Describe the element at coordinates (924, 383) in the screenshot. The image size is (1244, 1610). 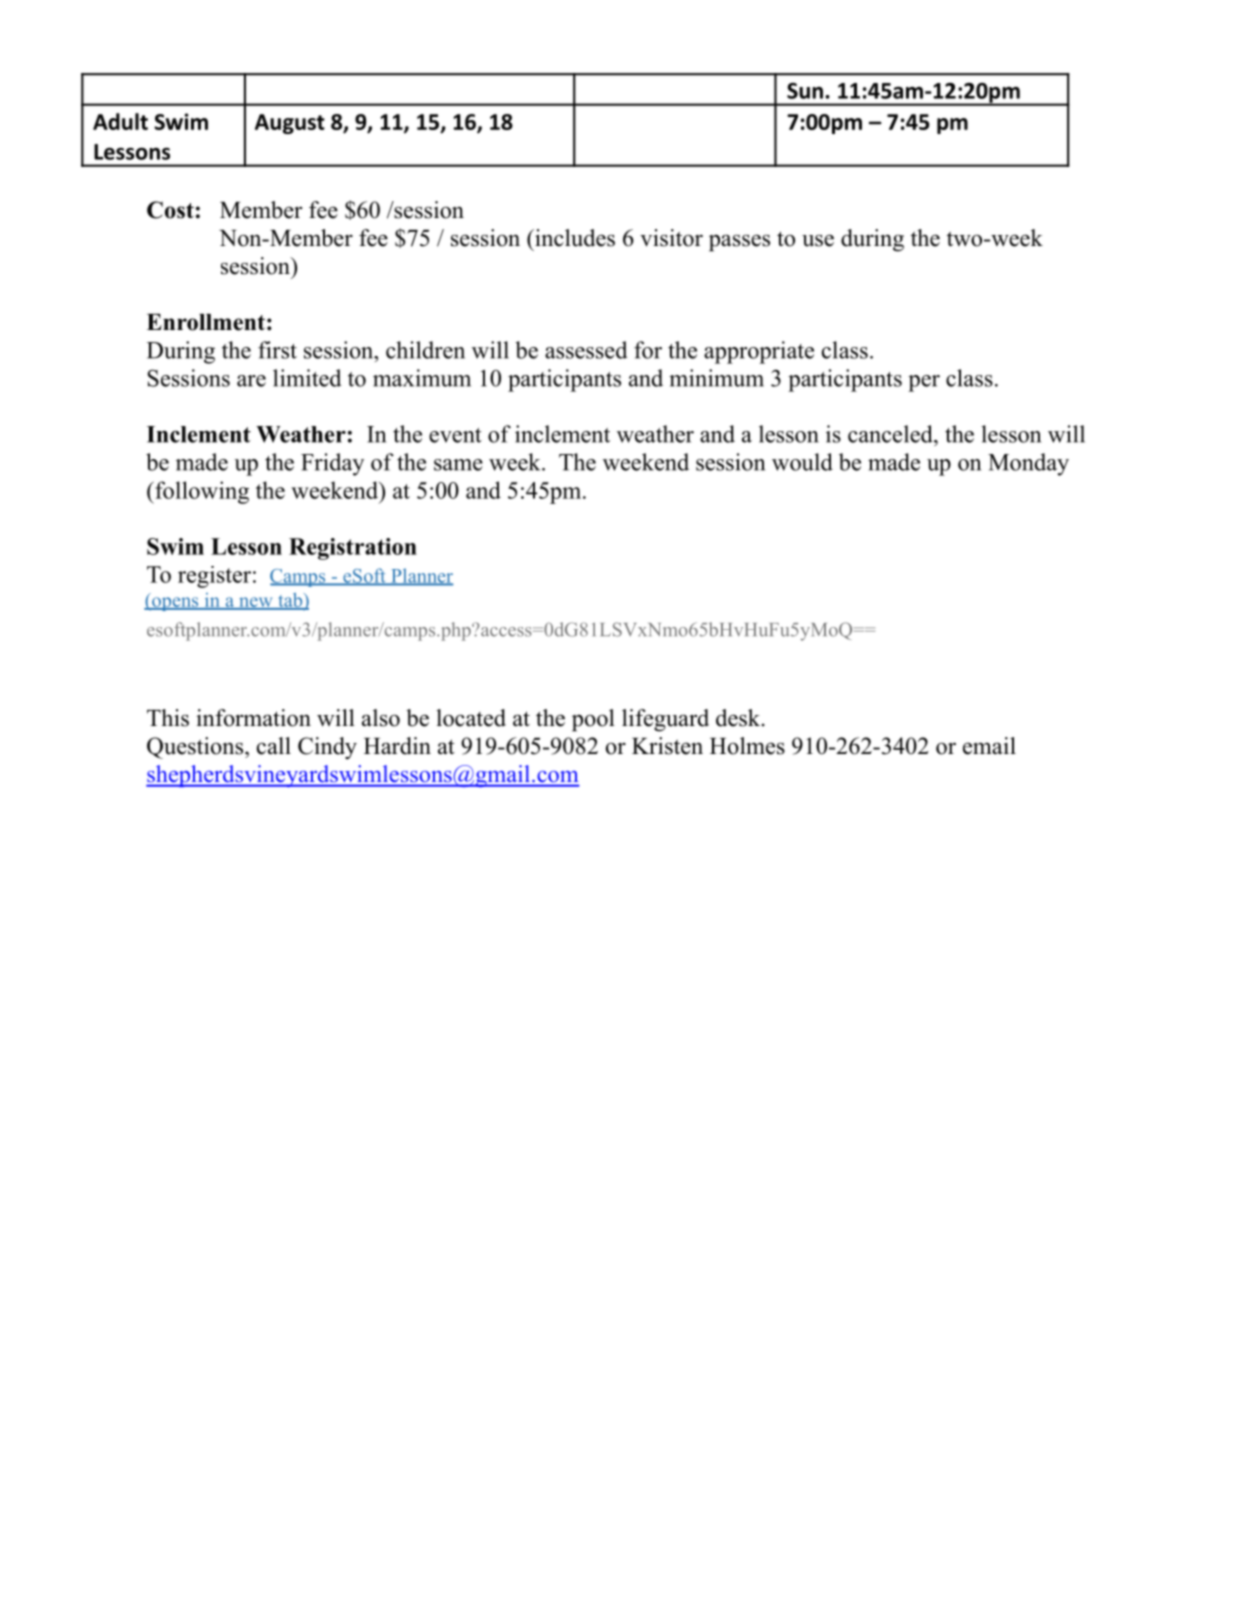
I see `per` at that location.
